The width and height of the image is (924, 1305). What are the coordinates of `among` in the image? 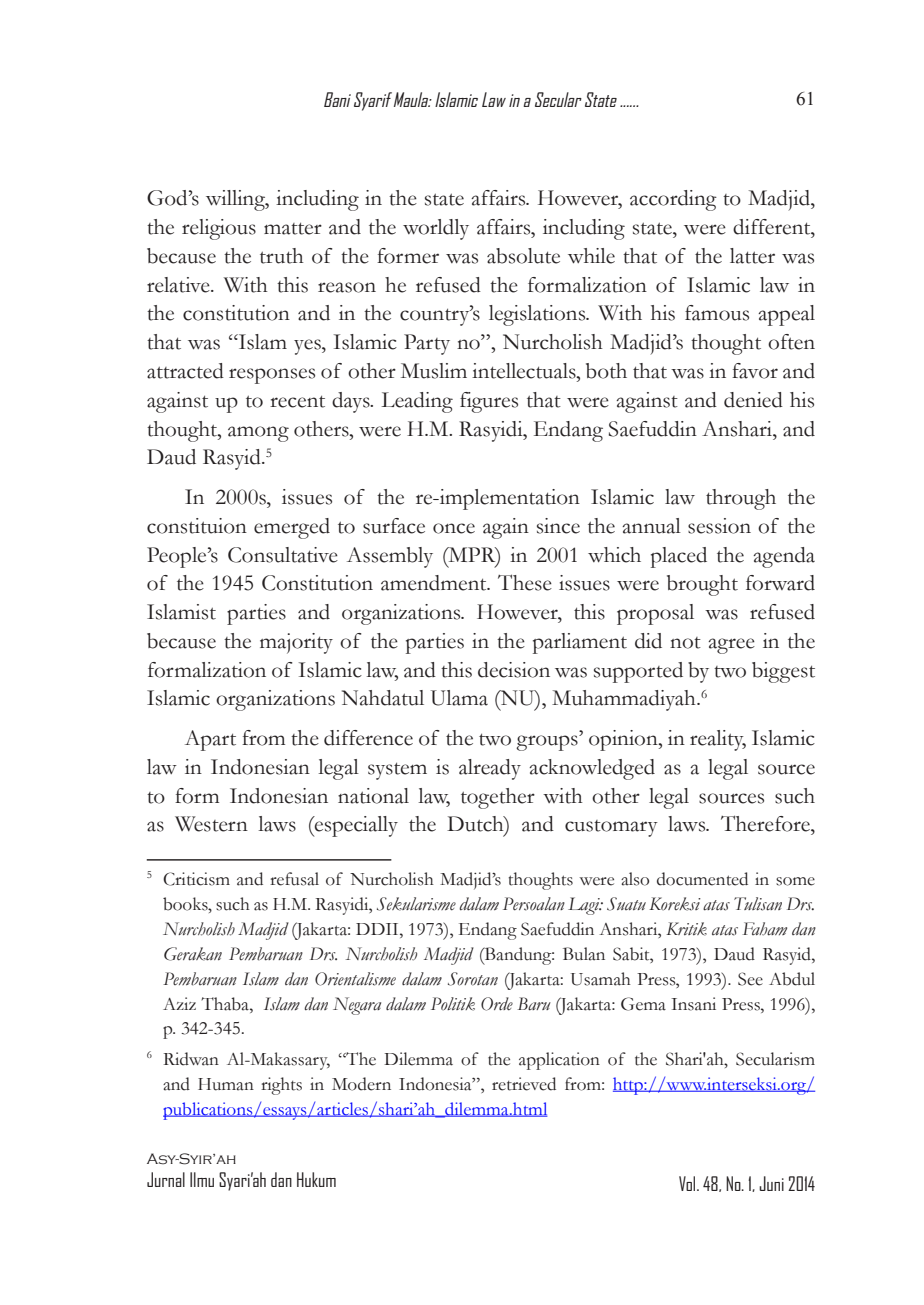 It's located at (258, 434).
